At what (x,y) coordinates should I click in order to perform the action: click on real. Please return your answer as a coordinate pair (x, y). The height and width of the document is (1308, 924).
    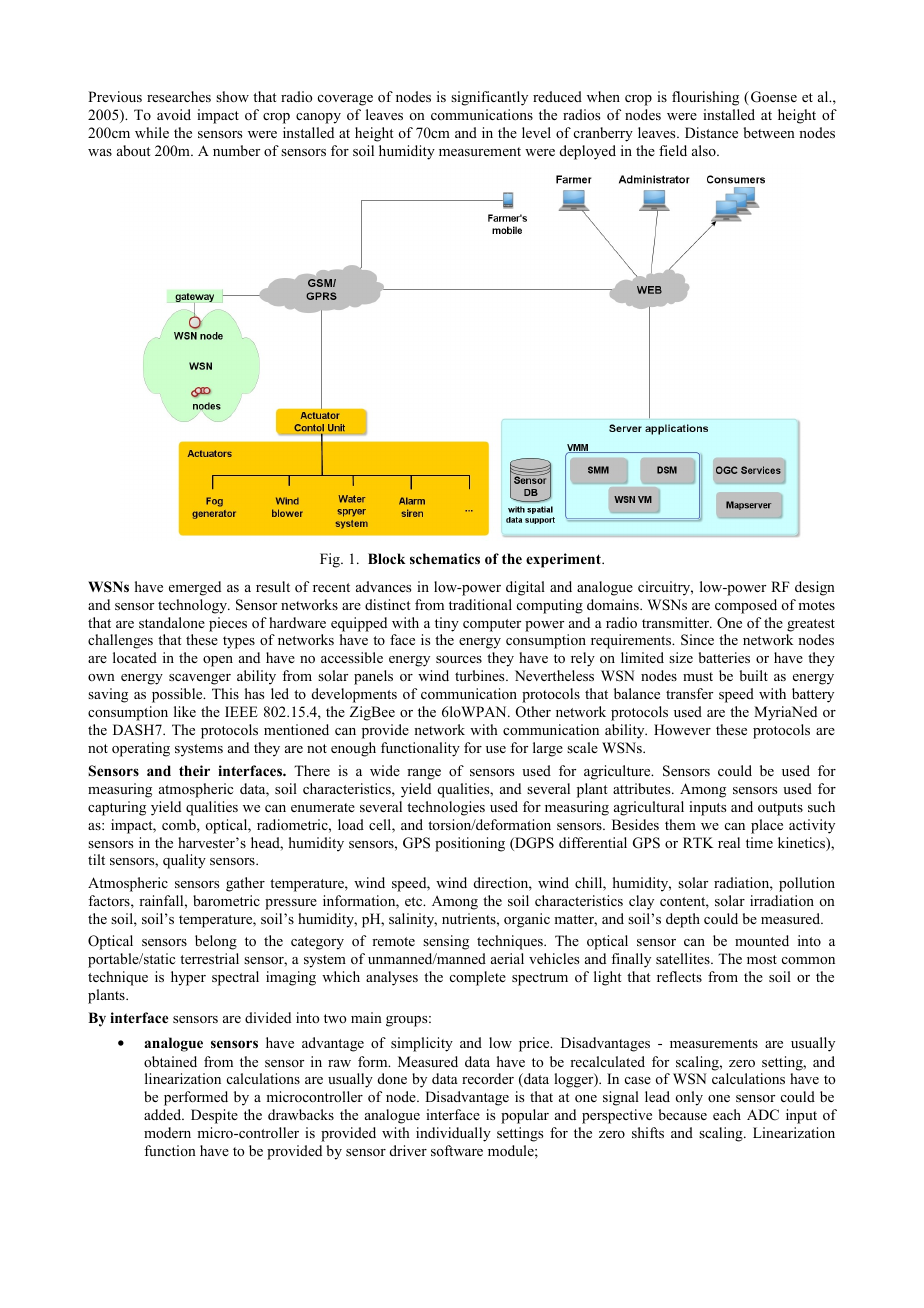
    Looking at the image, I should click on (729, 842).
